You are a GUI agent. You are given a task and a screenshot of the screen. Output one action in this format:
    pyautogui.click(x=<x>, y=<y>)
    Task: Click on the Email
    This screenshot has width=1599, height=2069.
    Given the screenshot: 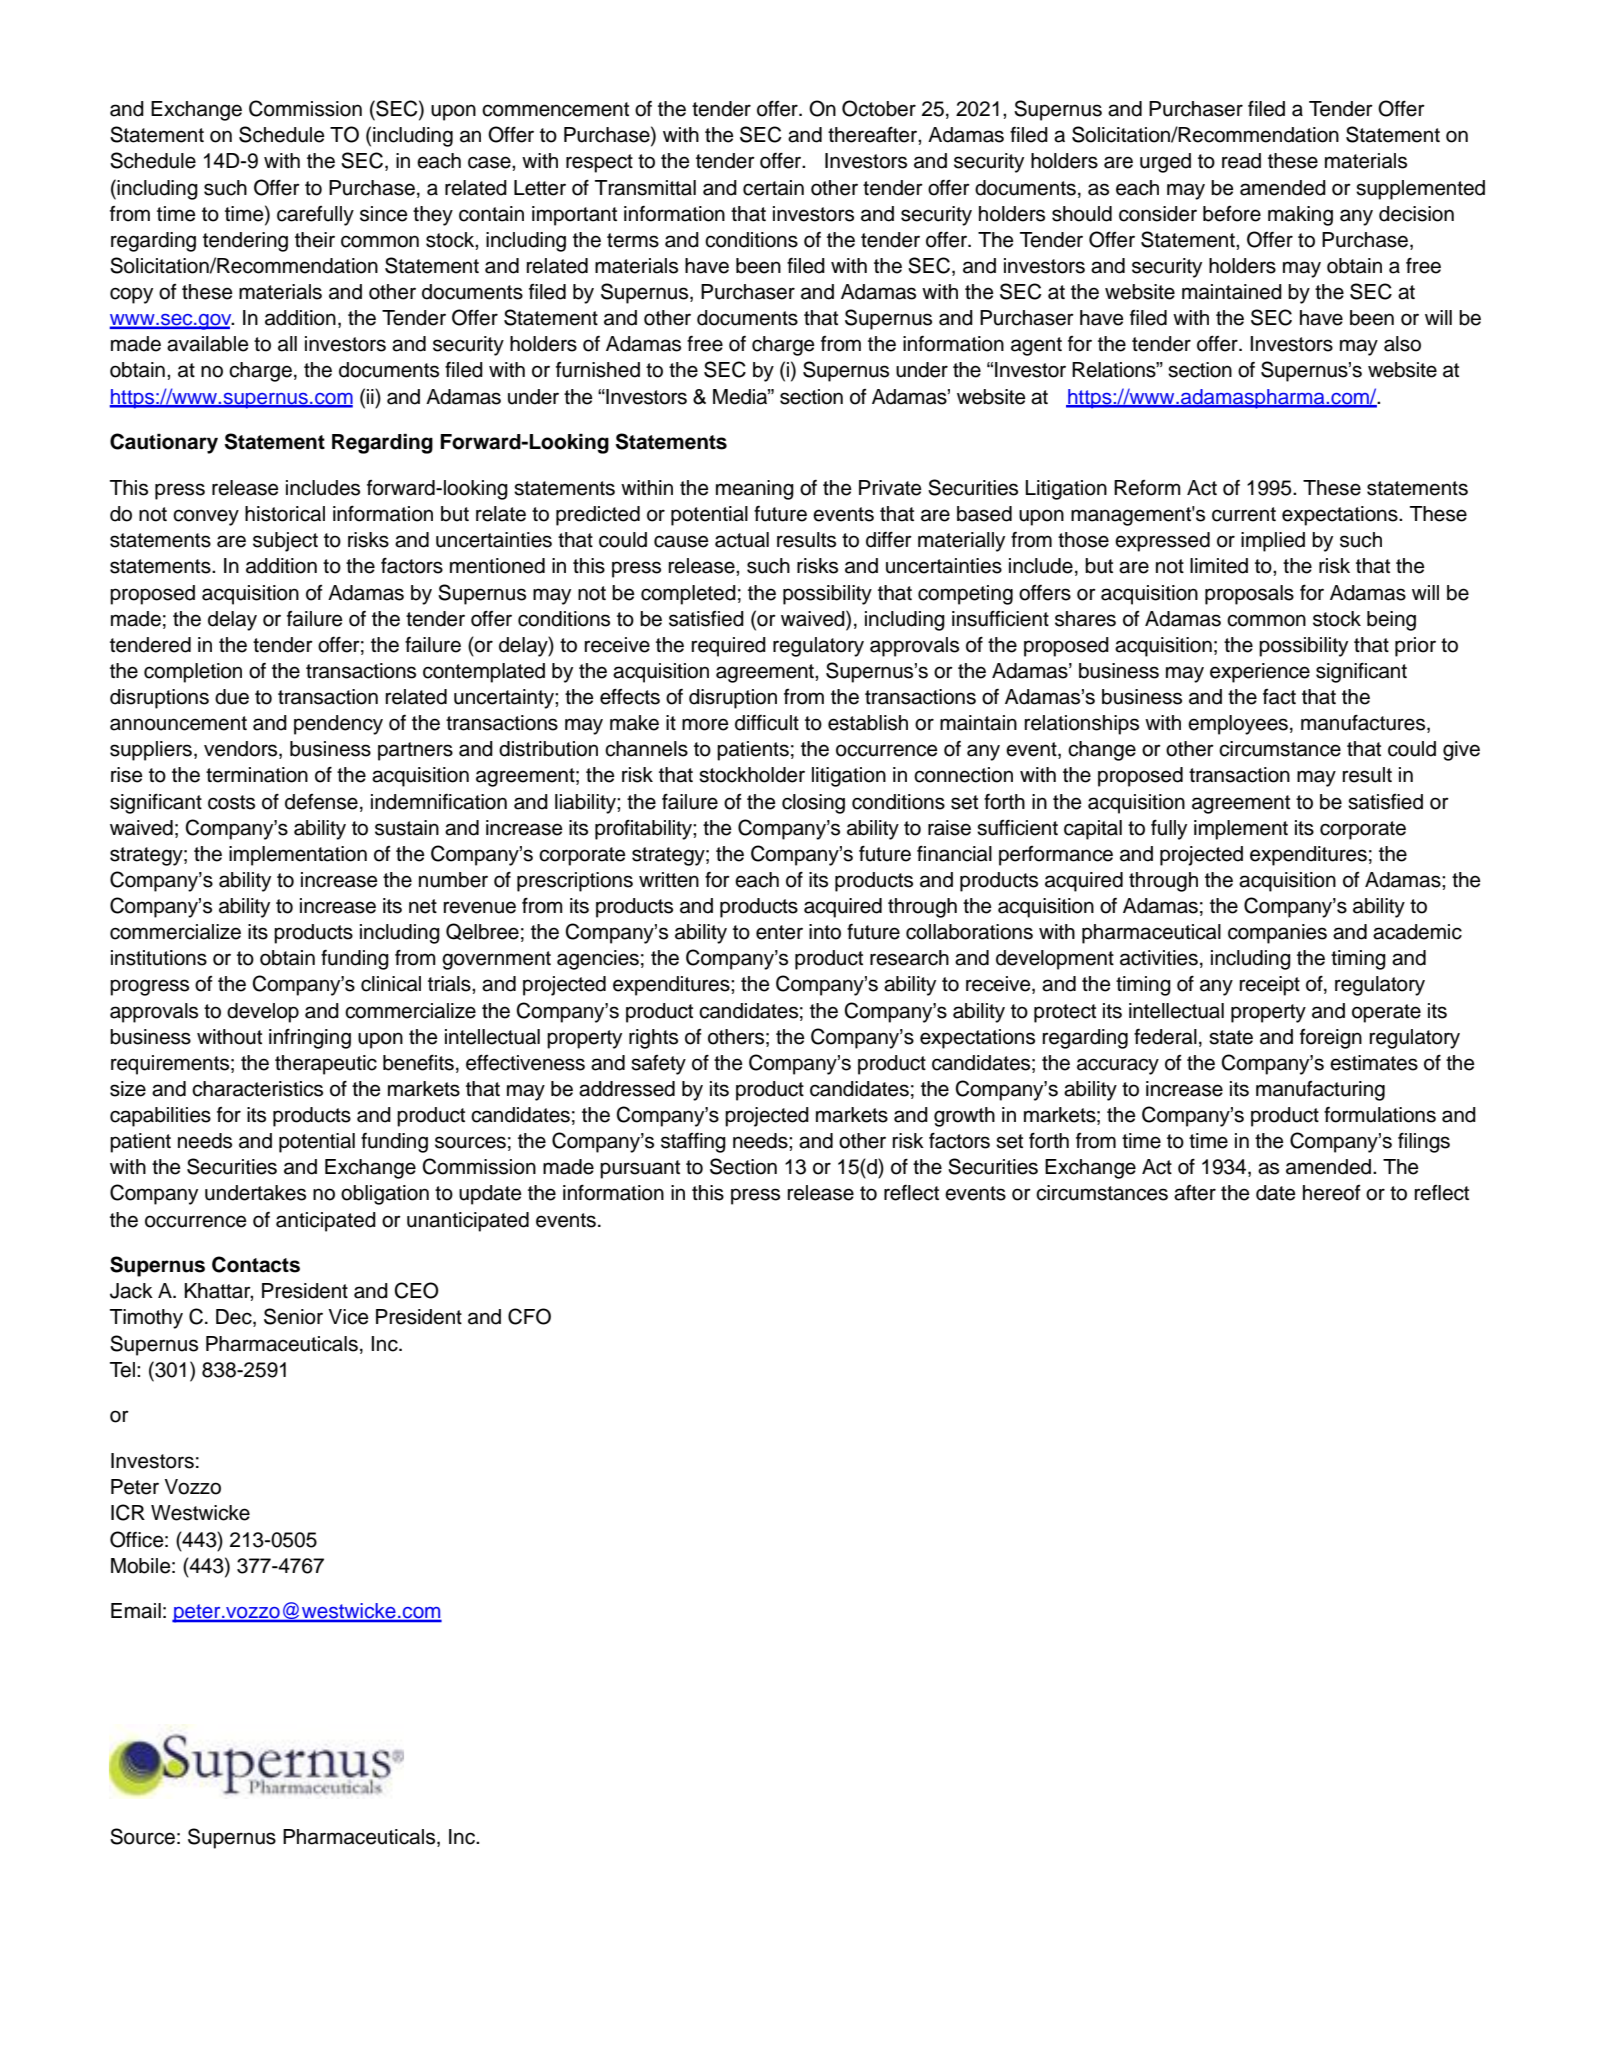 What is the action you would take?
    pyautogui.click(x=136, y=1611)
